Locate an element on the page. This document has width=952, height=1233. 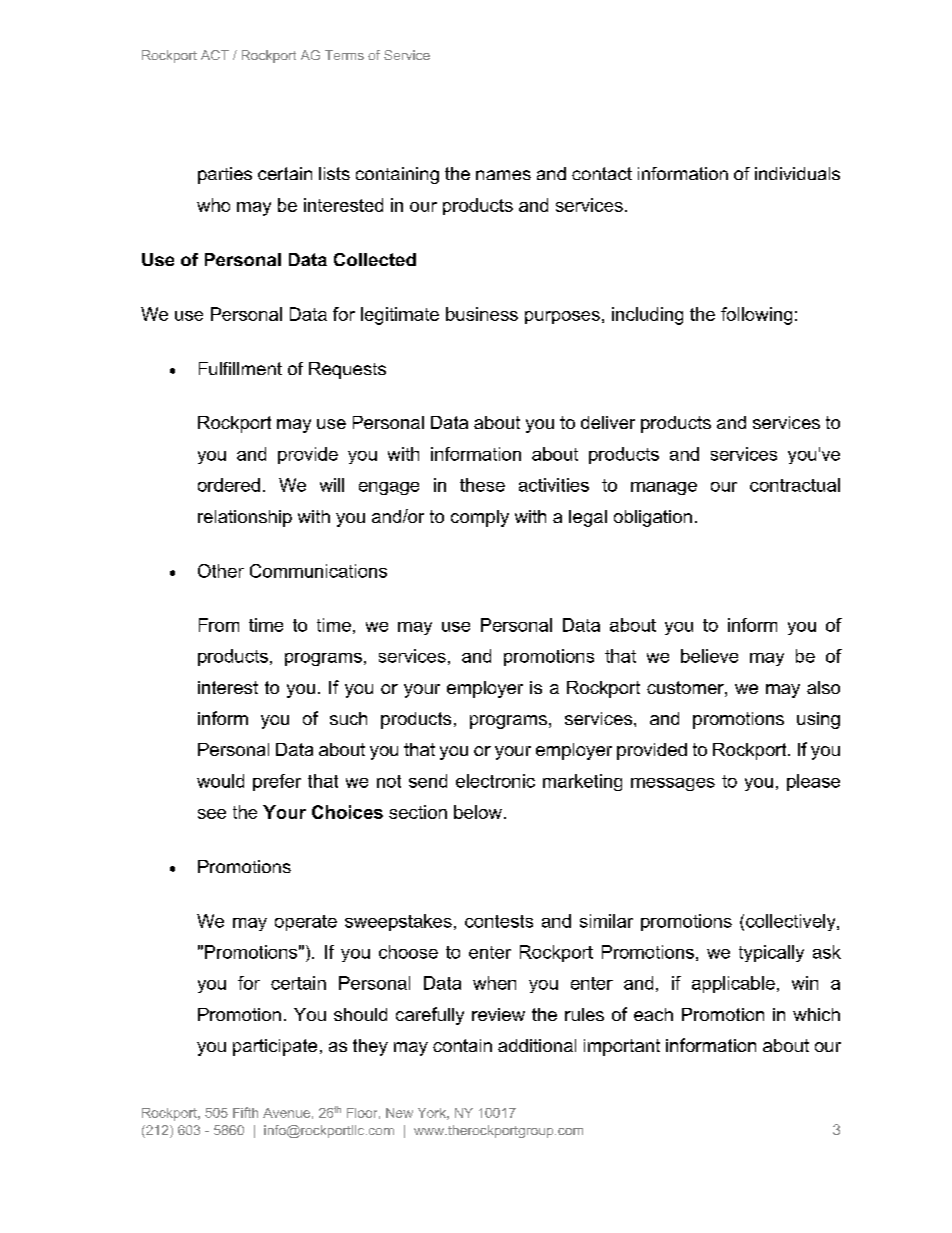
prefer is located at coordinates (277, 782).
